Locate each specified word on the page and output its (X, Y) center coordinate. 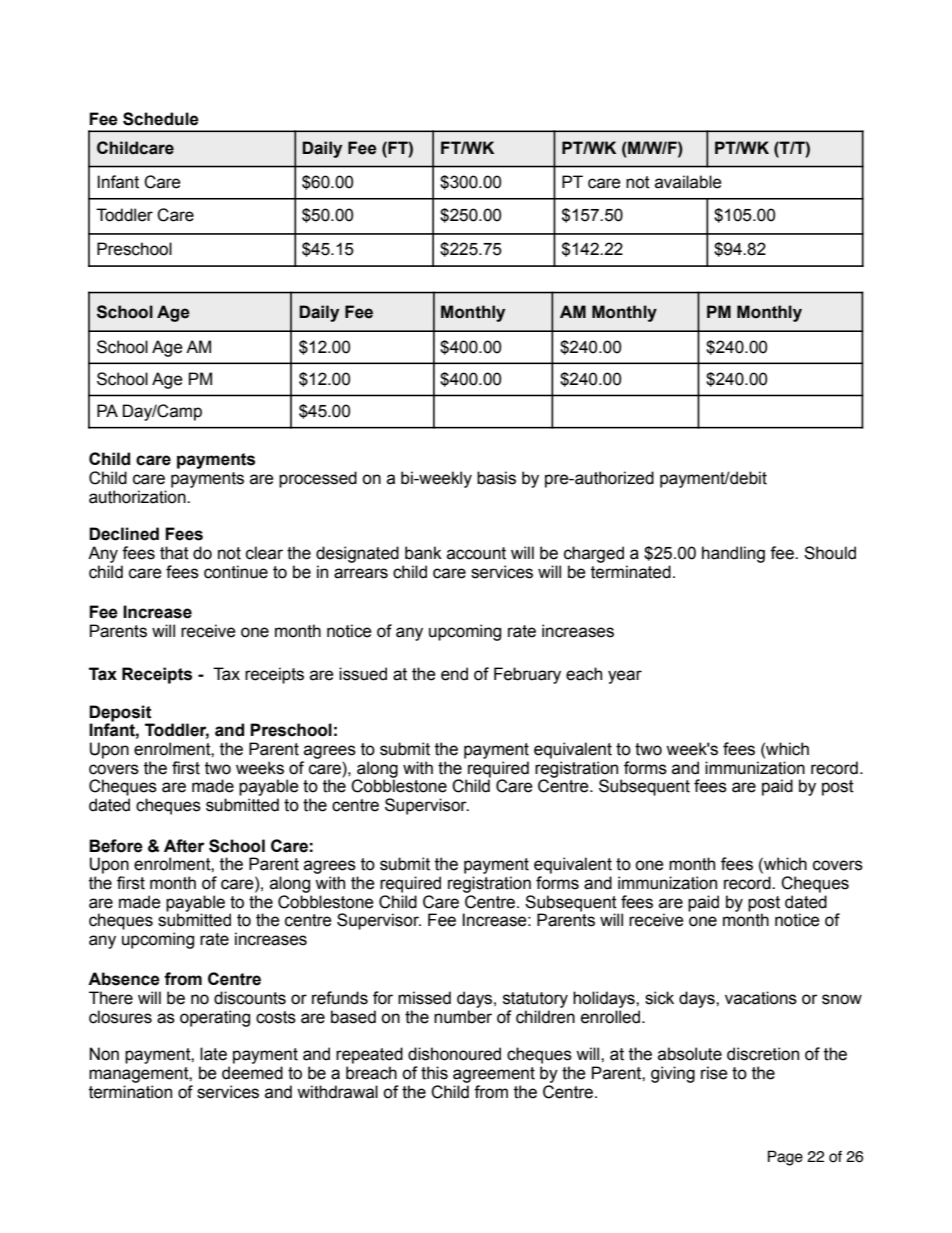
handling (733, 554)
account (476, 553)
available (688, 182)
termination (130, 1092)
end (454, 674)
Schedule (161, 119)
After (184, 846)
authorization (138, 497)
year (625, 677)
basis (496, 478)
